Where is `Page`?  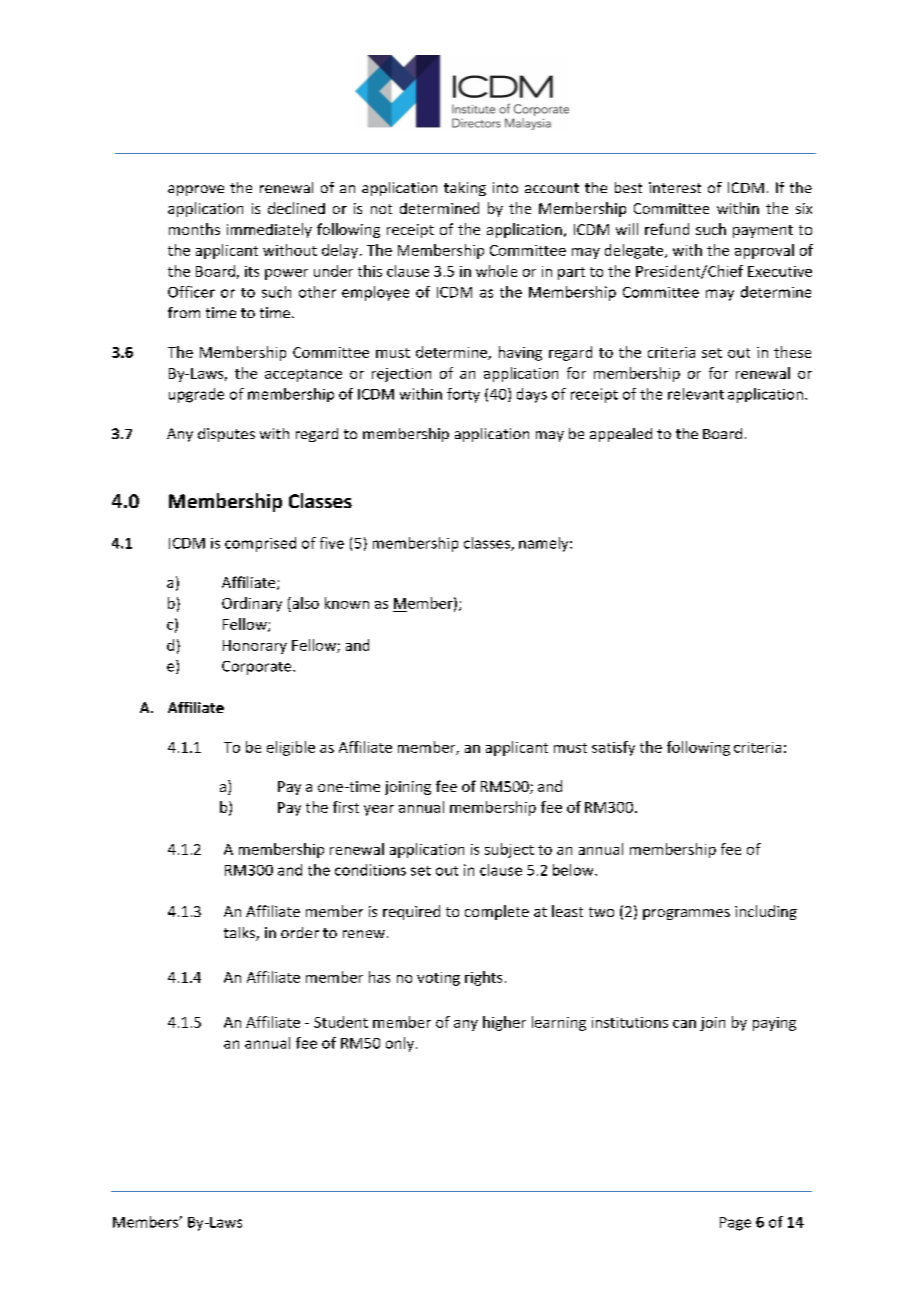
Page is located at coordinates (735, 1224).
